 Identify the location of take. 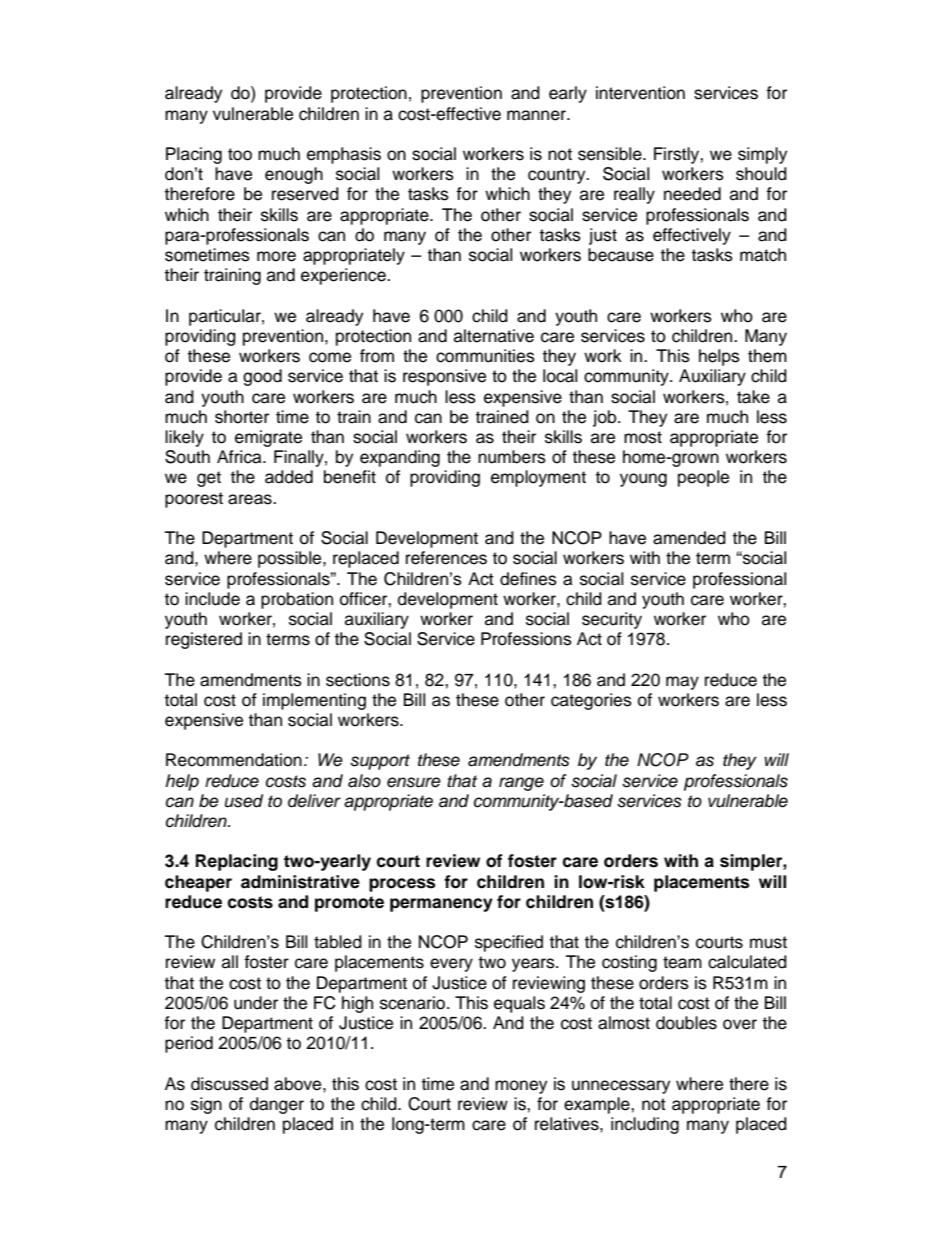
(753, 397).
